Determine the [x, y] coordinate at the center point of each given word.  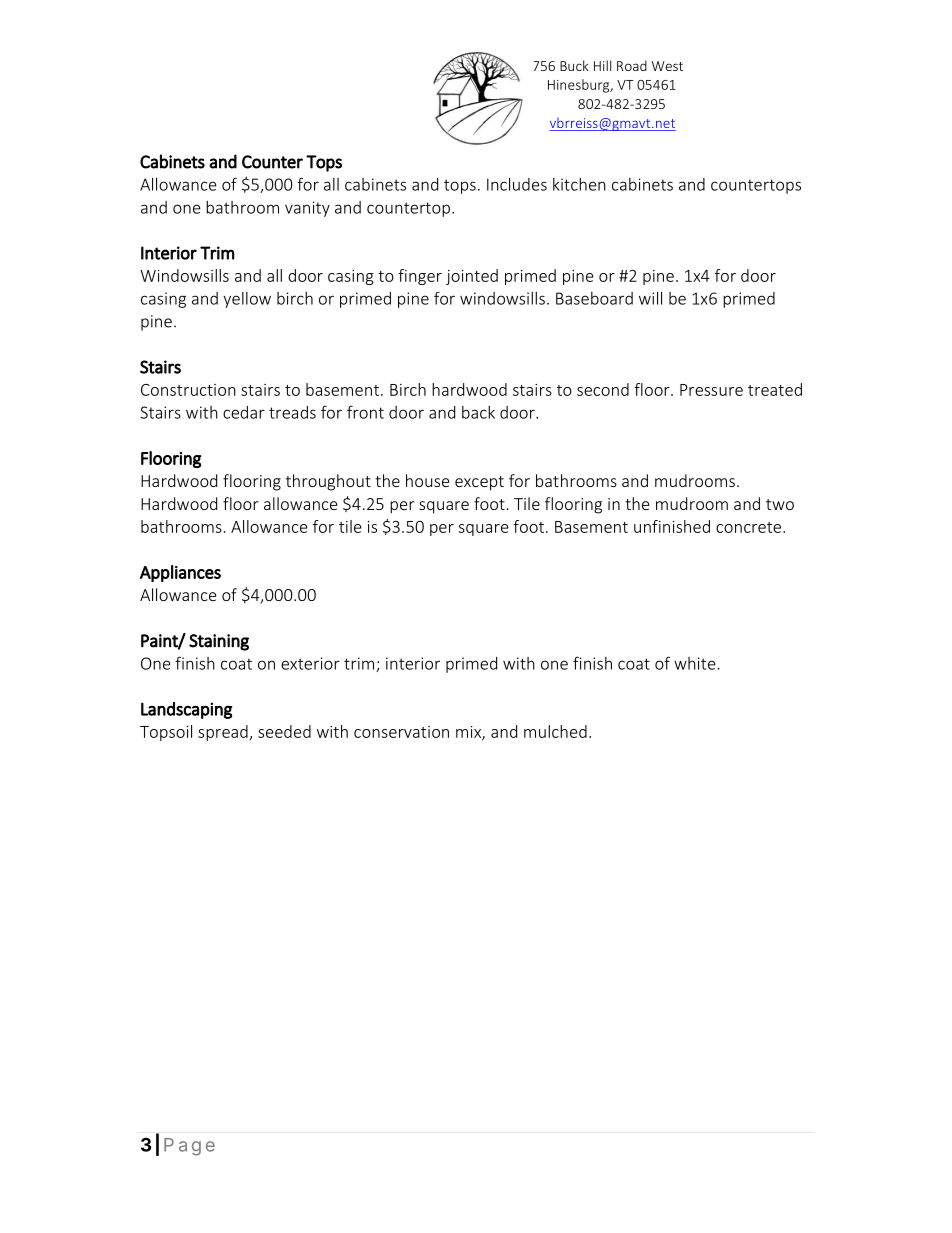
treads [292, 412]
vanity [307, 209]
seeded [284, 731]
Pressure [711, 390]
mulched [555, 731]
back [478, 412]
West [667, 66]
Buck [574, 65]
